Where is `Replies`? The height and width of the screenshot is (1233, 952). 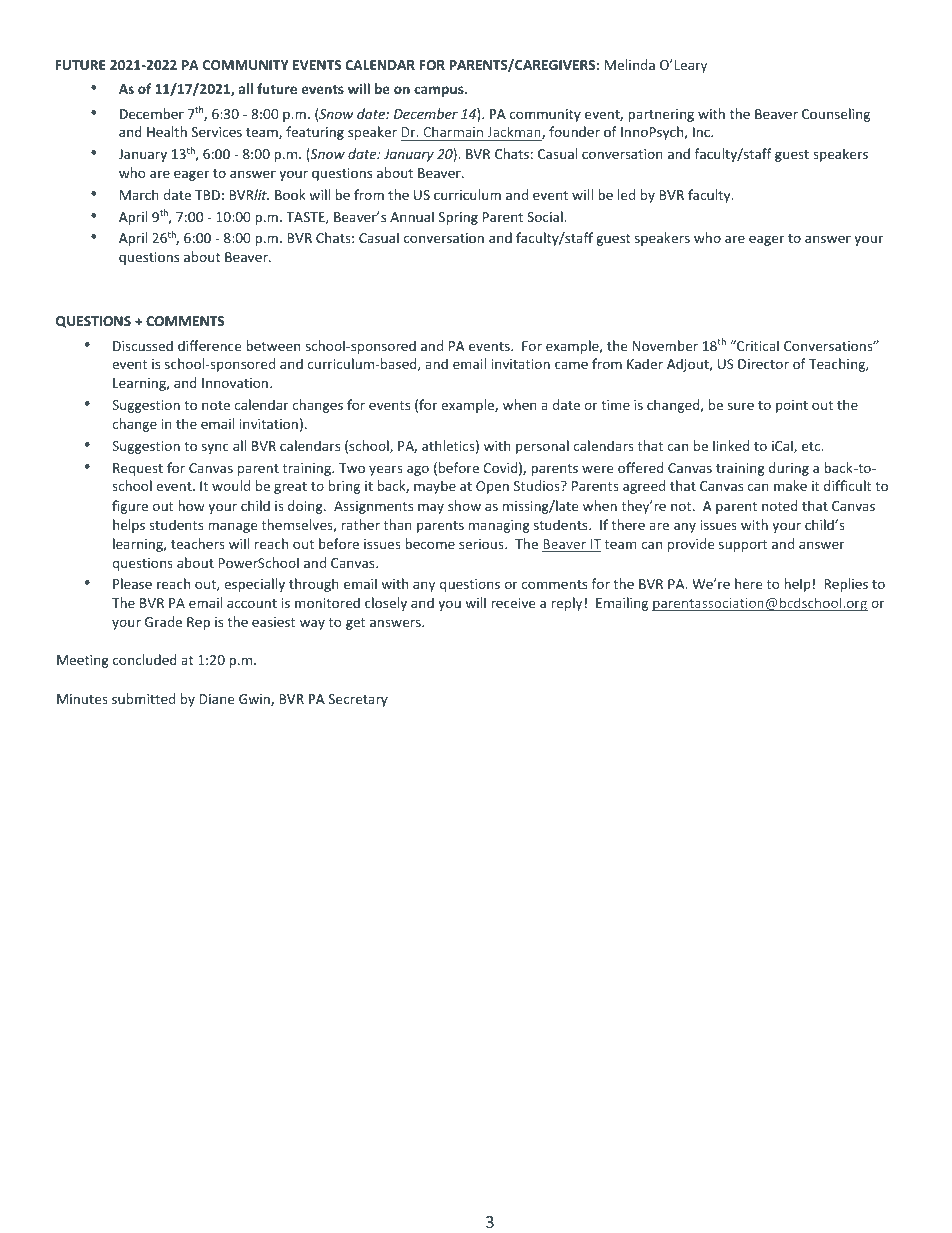 Replies is located at coordinates (846, 585).
